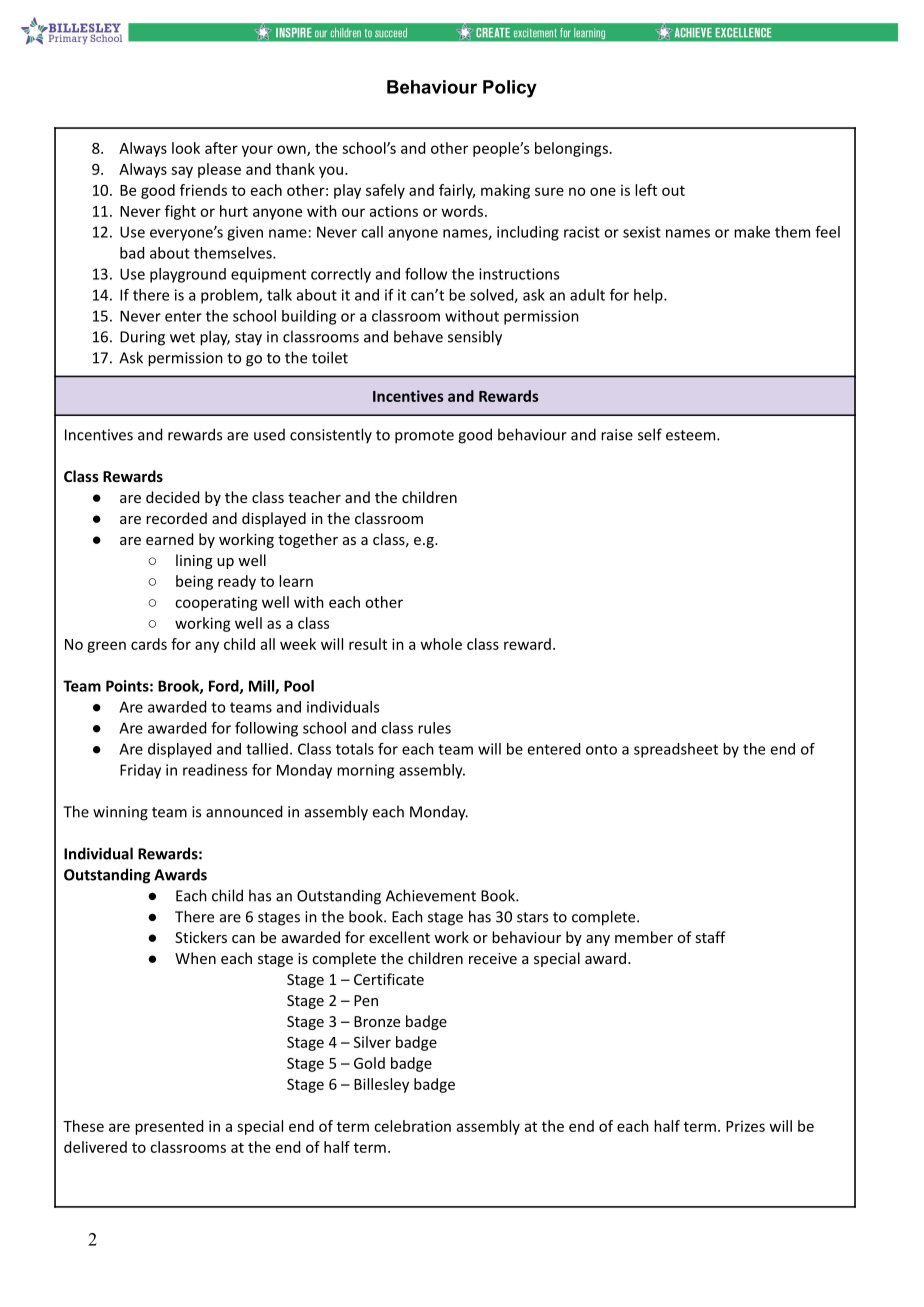 This page has height=1307, width=924. What do you see at coordinates (149, 644) in the page?
I see `cards` at bounding box center [149, 644].
